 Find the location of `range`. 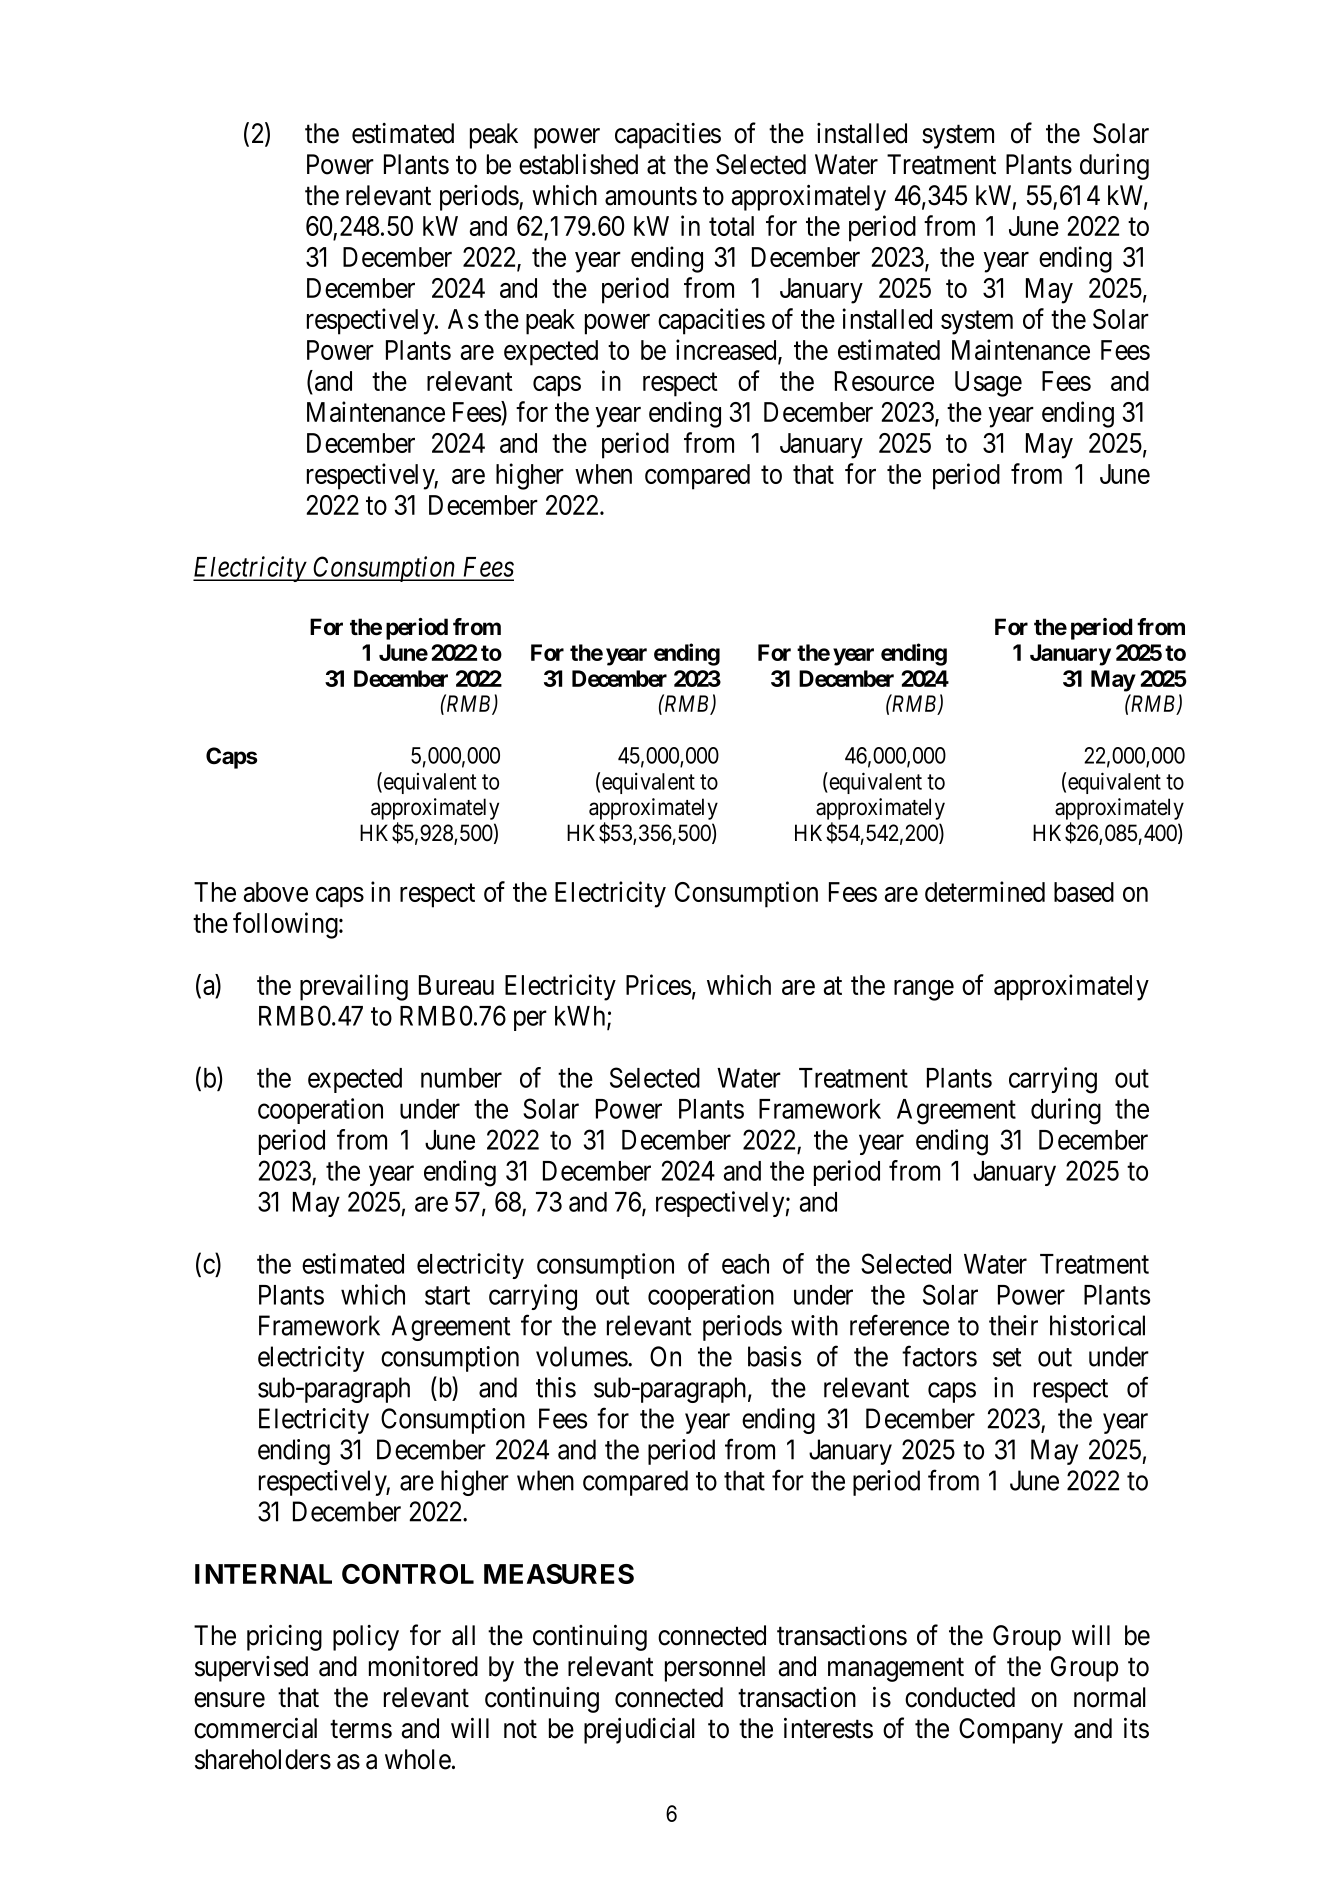

range is located at coordinates (924, 990).
